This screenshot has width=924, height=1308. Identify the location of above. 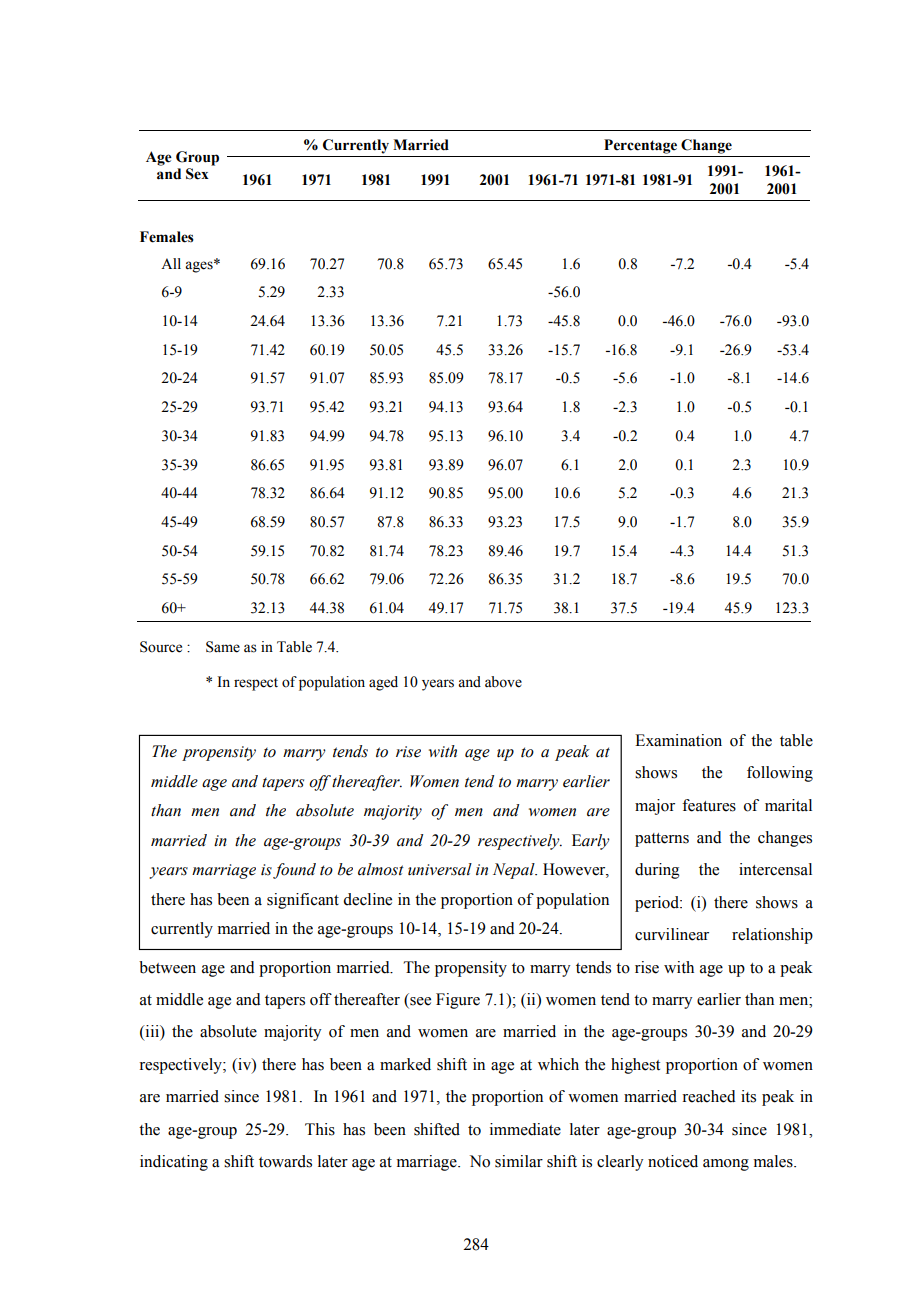
(503, 682).
